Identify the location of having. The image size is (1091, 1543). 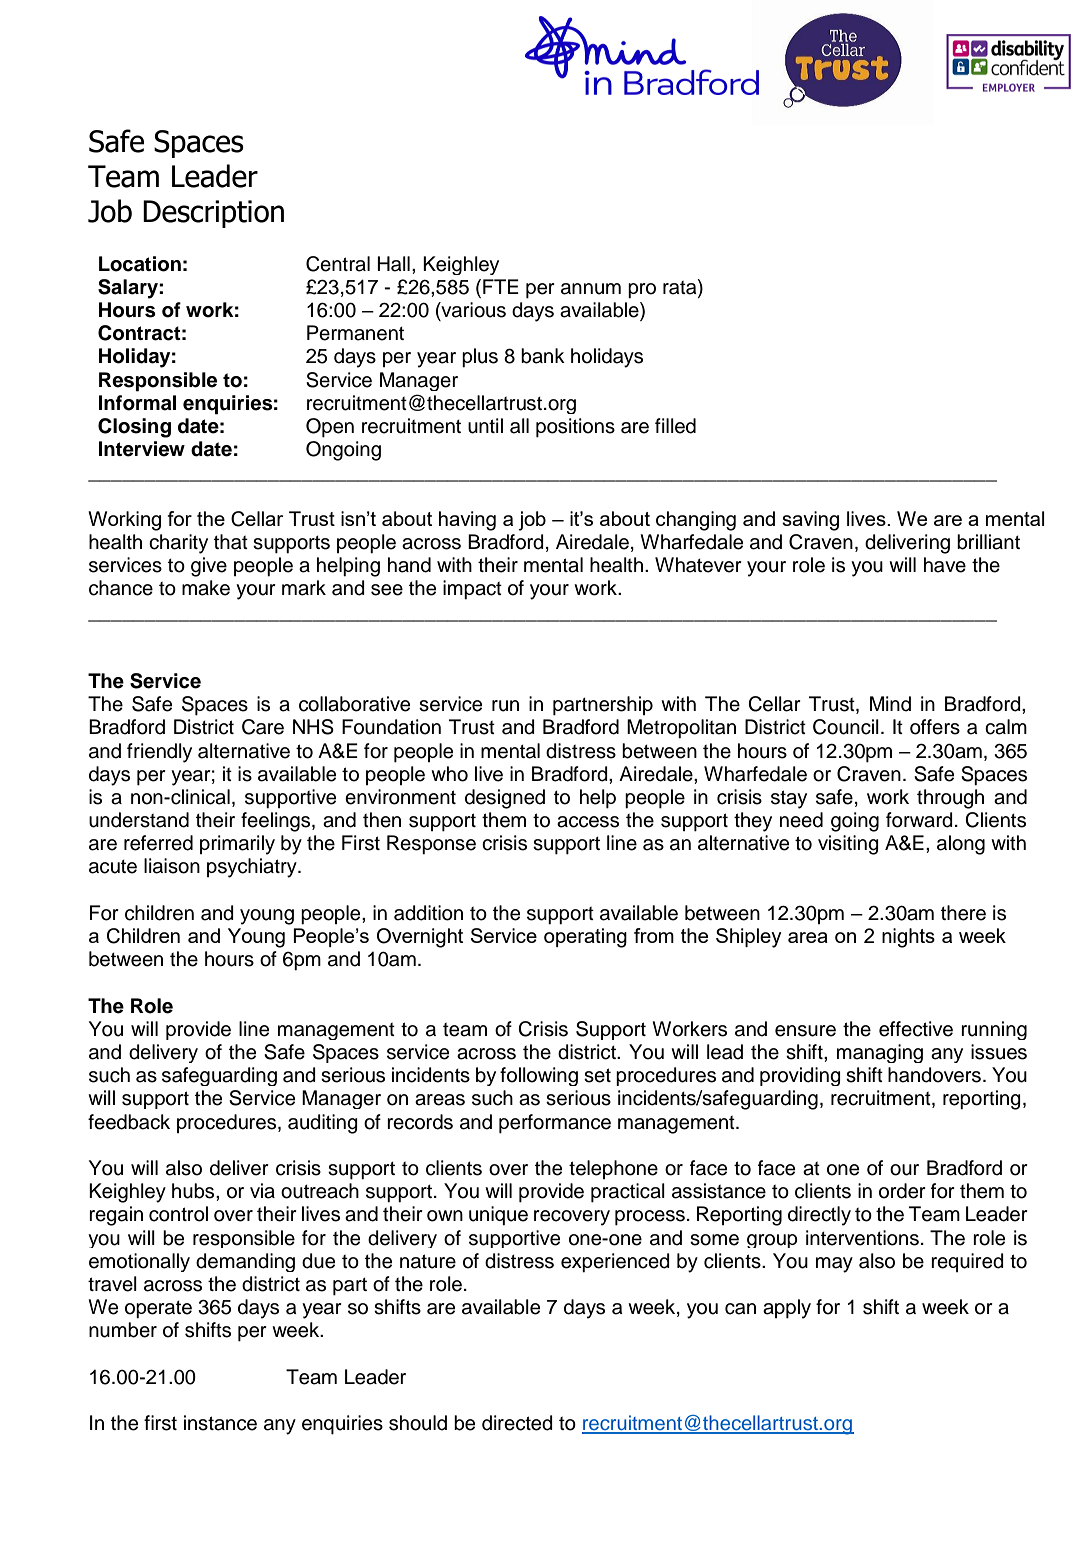
(467, 521).
